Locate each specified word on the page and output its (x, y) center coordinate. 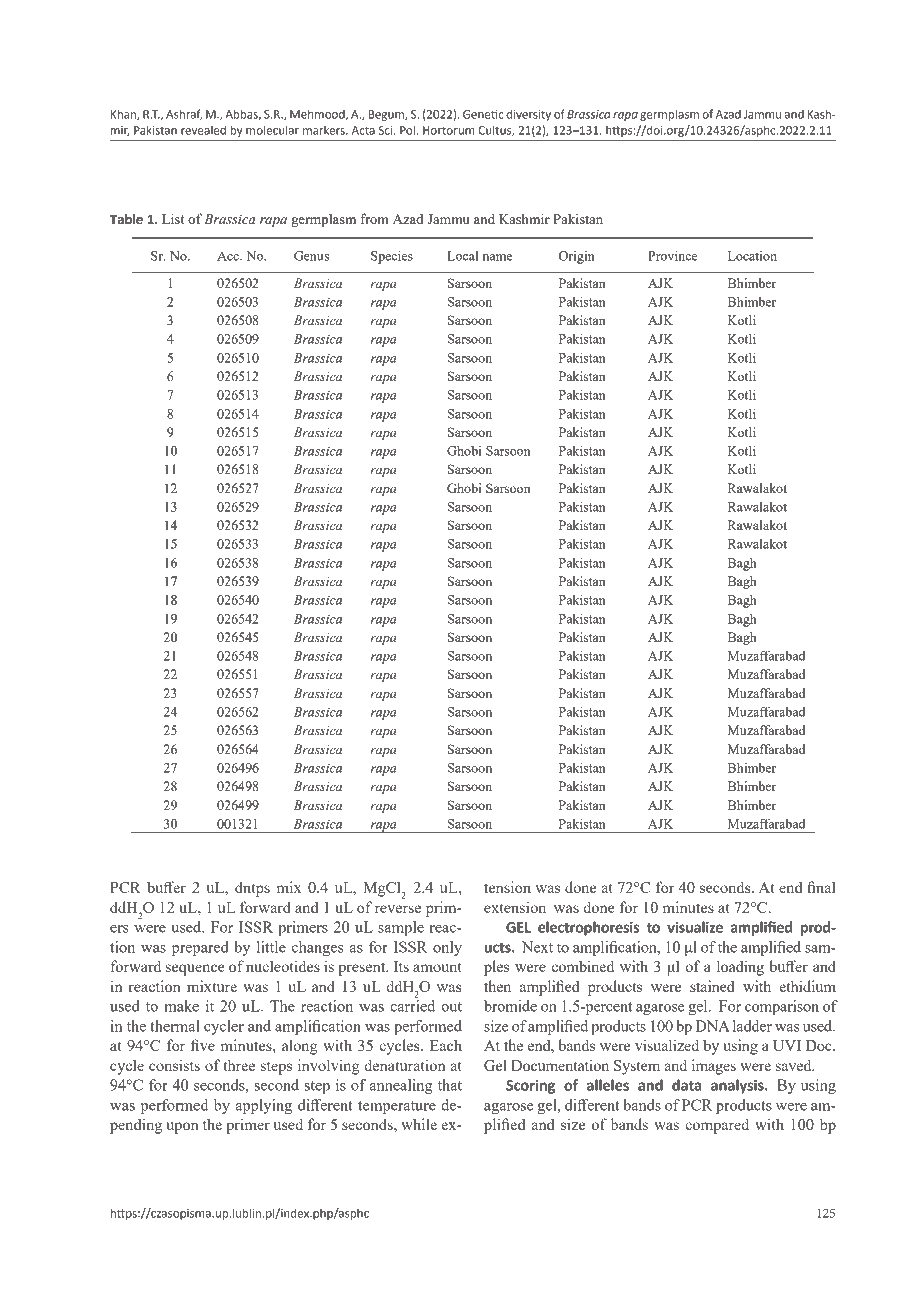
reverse (398, 909)
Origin (577, 257)
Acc (229, 256)
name (497, 257)
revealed (203, 130)
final (821, 887)
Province (672, 255)
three (239, 1065)
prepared (200, 948)
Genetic (483, 114)
